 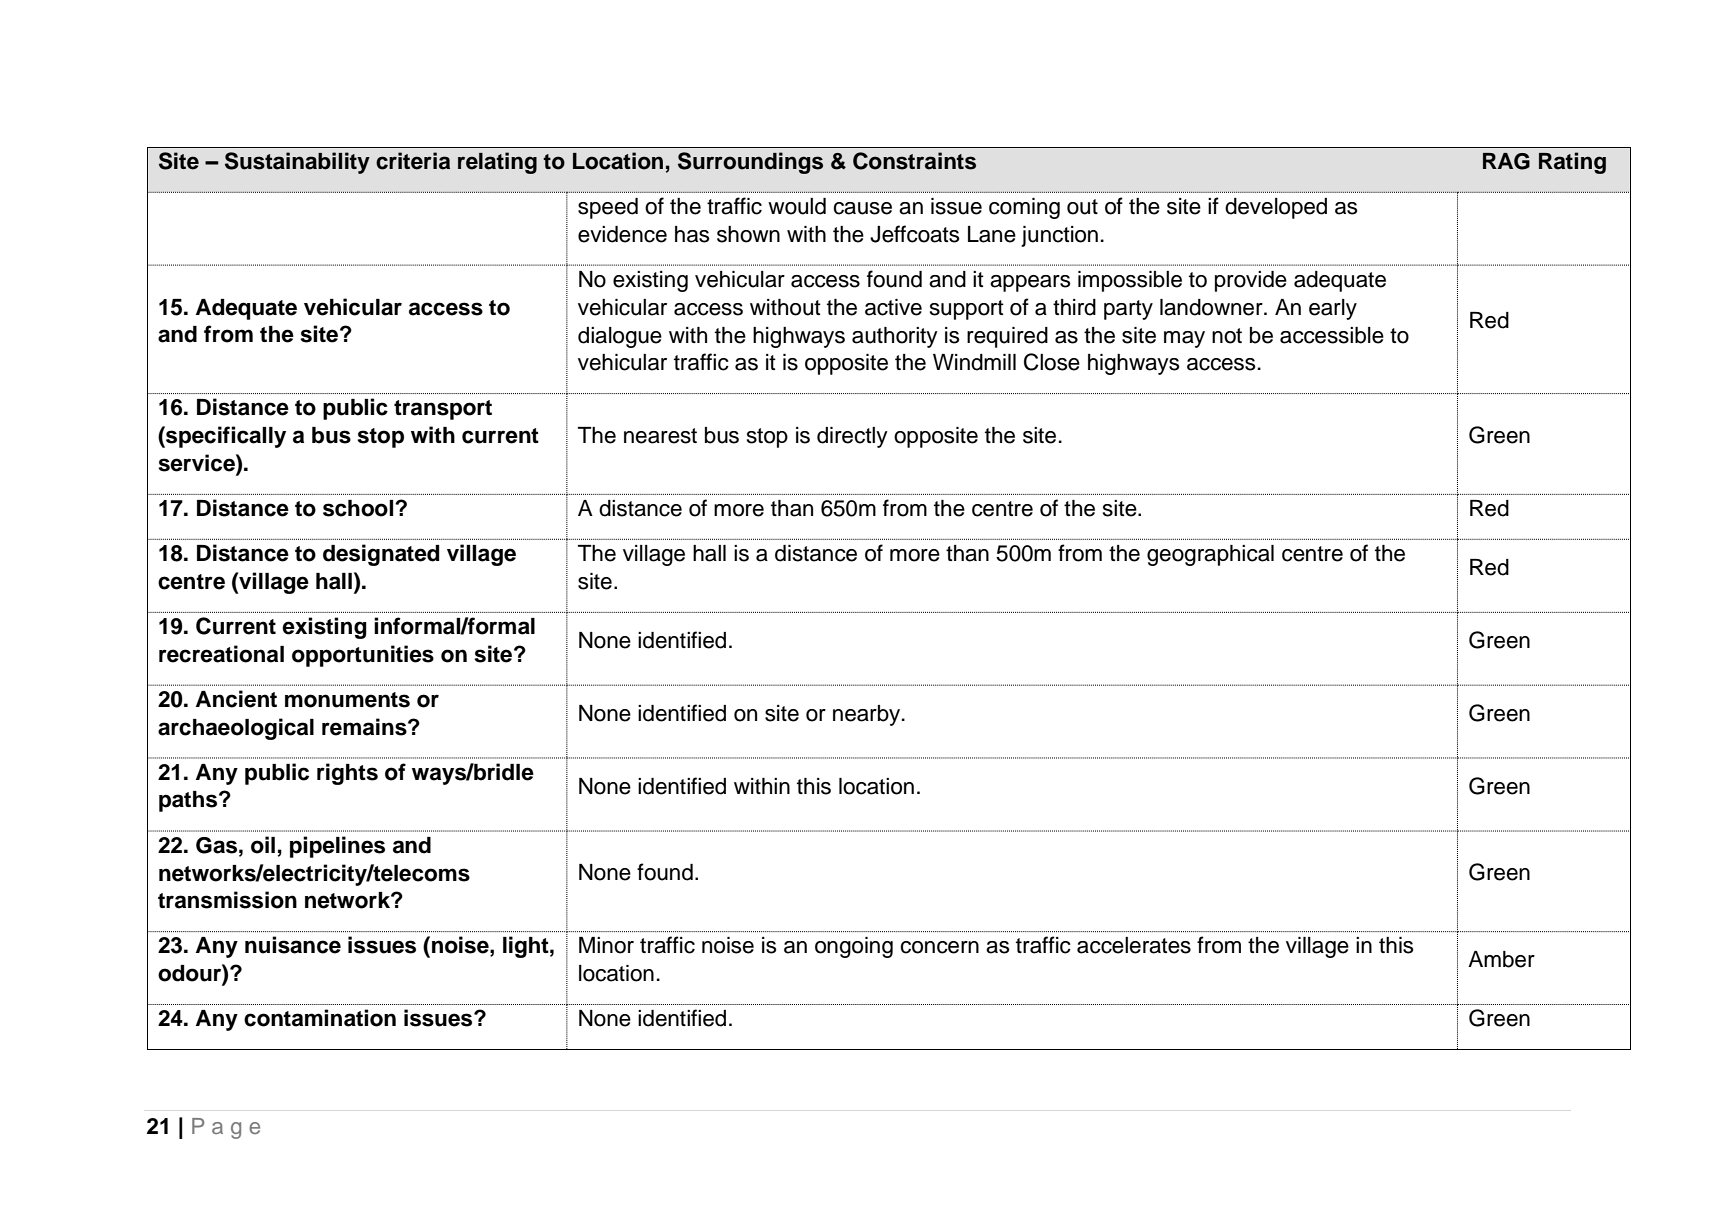 I want to click on directly, so click(x=852, y=437).
